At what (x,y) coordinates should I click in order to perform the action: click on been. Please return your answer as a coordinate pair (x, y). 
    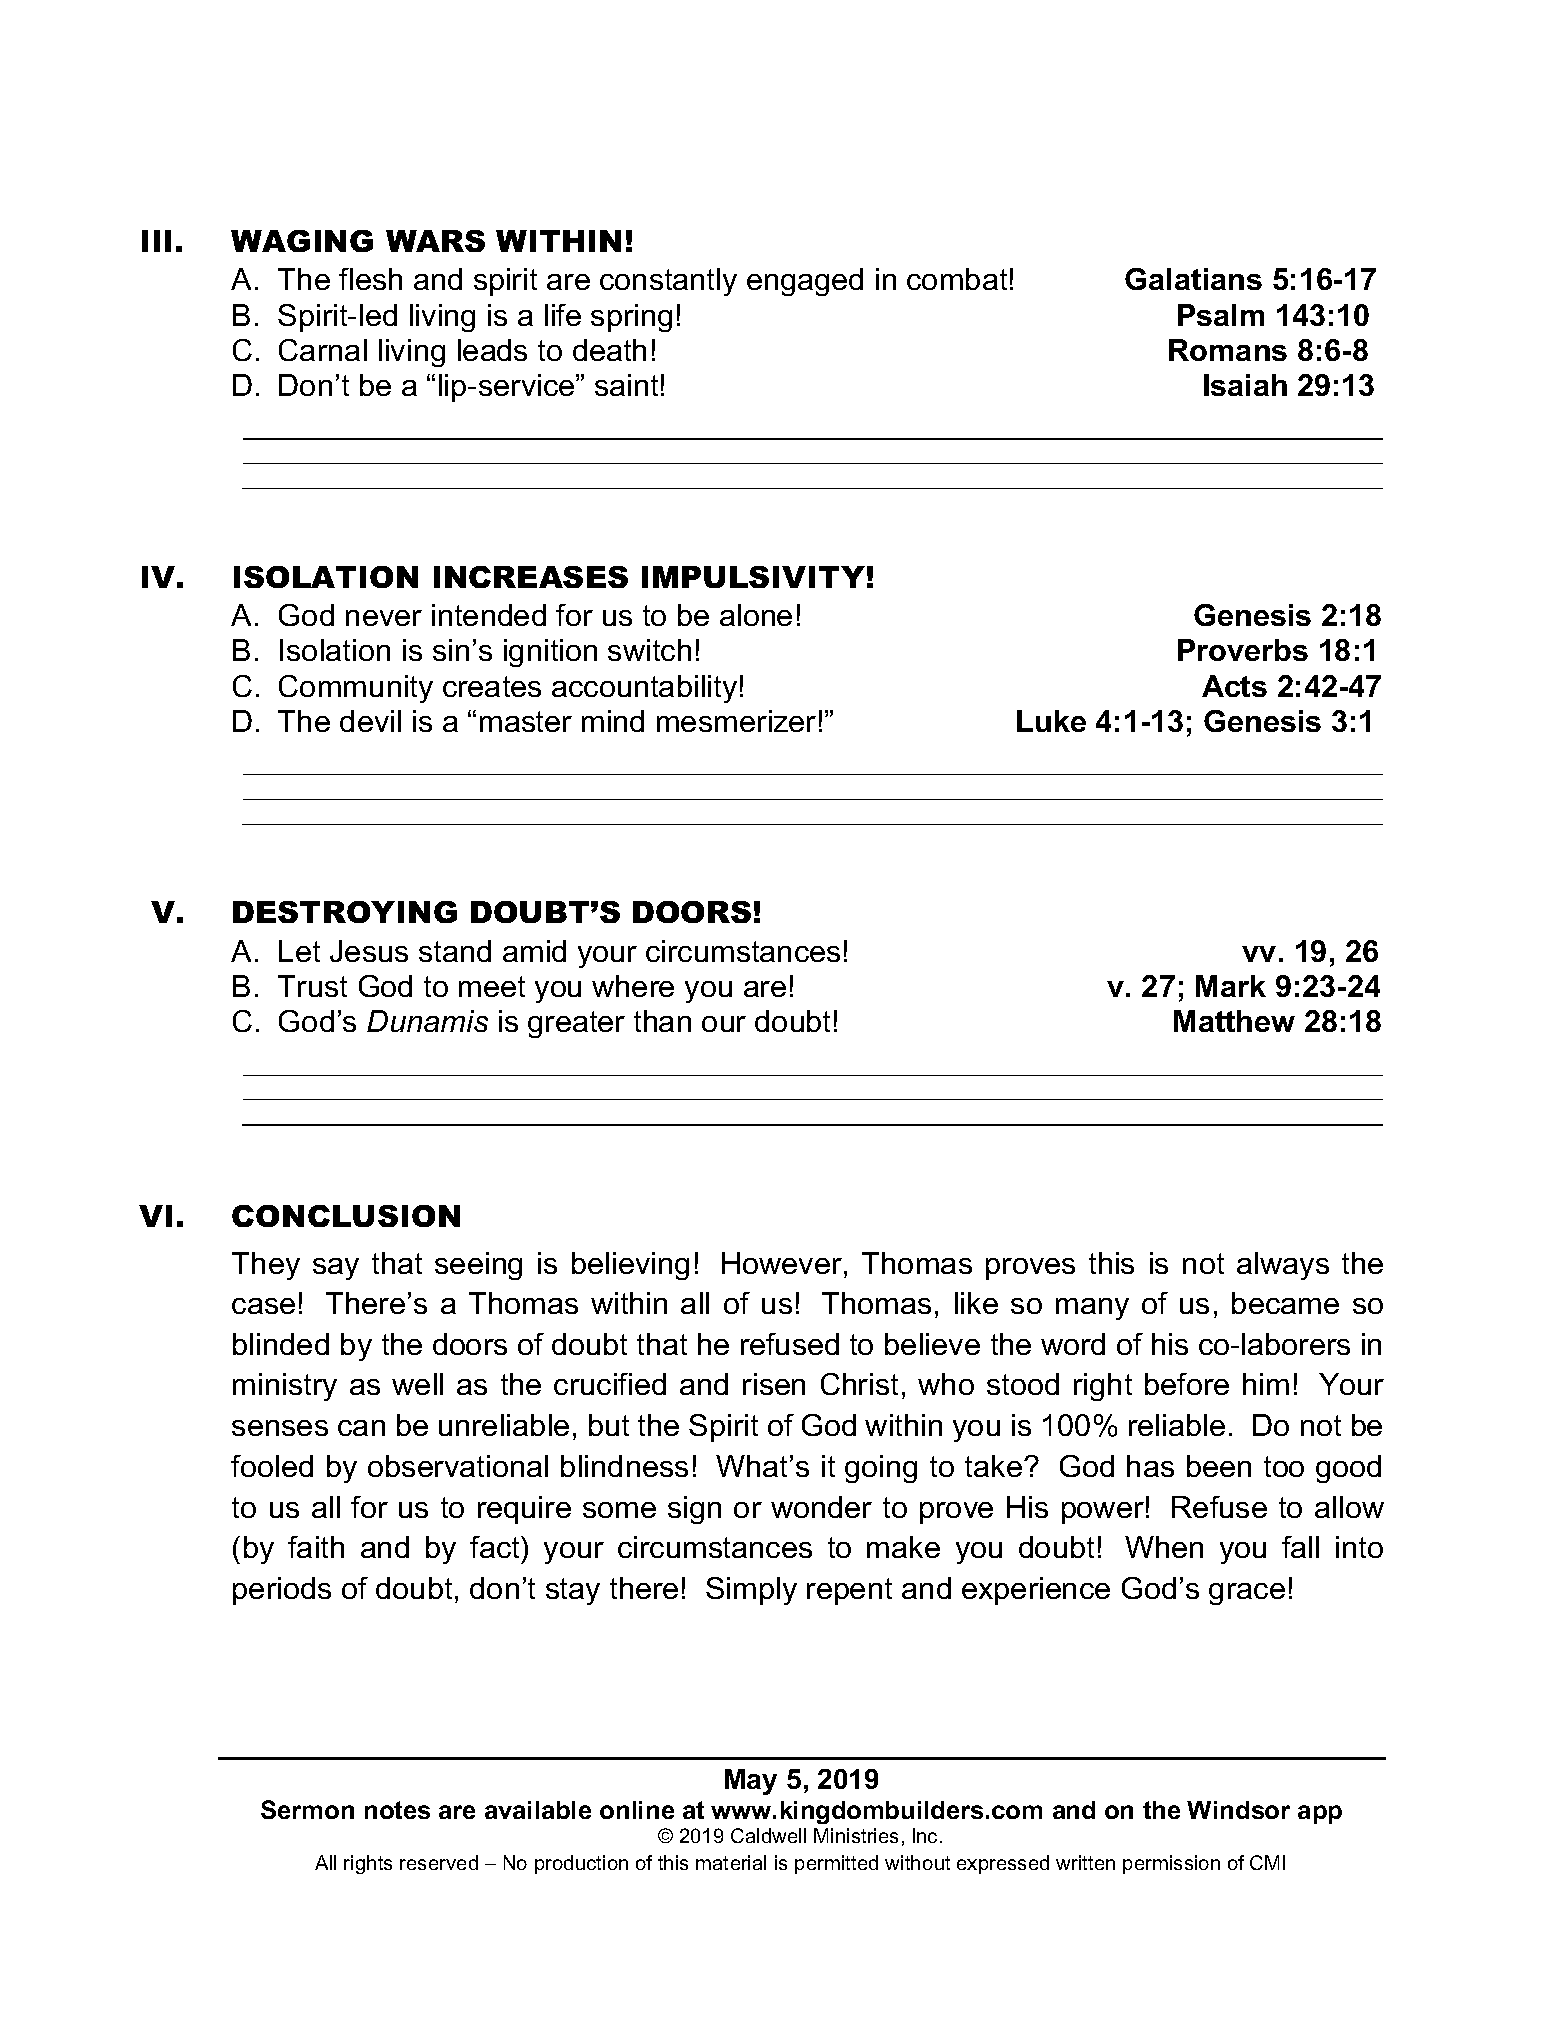
    Looking at the image, I should click on (1219, 1466).
